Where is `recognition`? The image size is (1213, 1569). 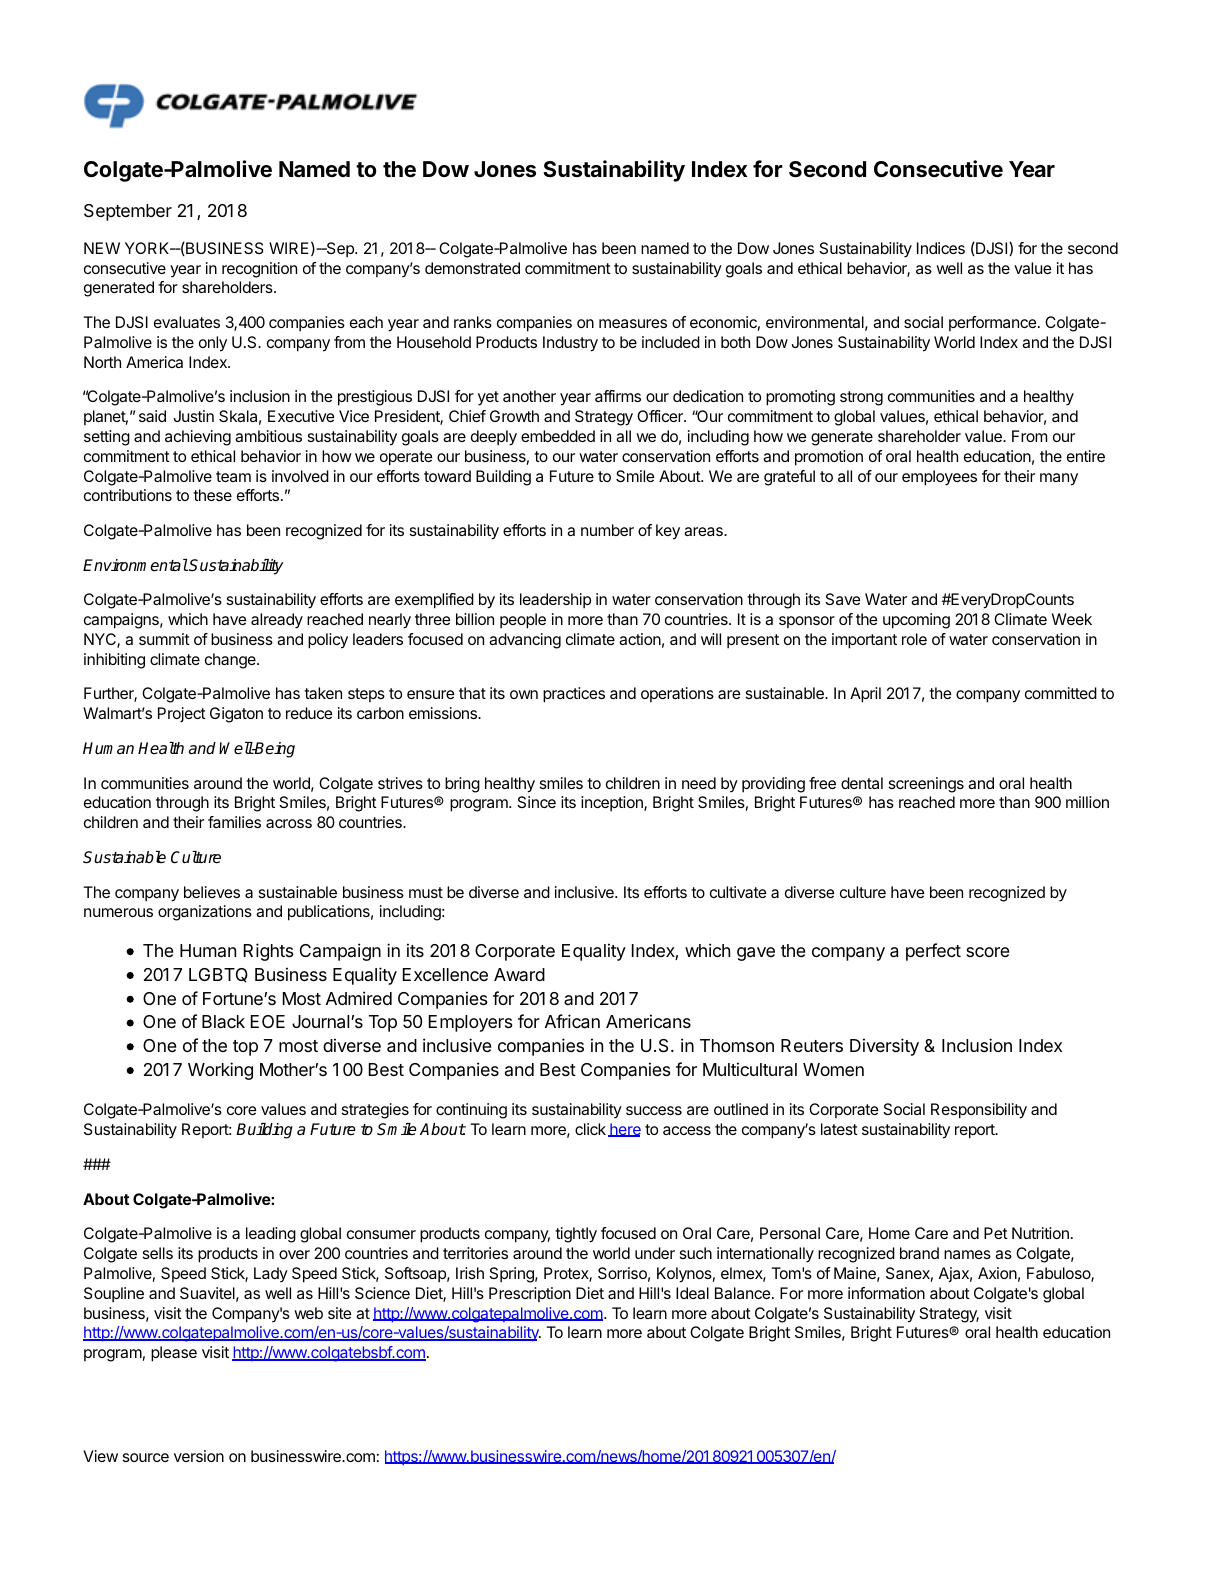
recognition is located at coordinates (259, 270).
